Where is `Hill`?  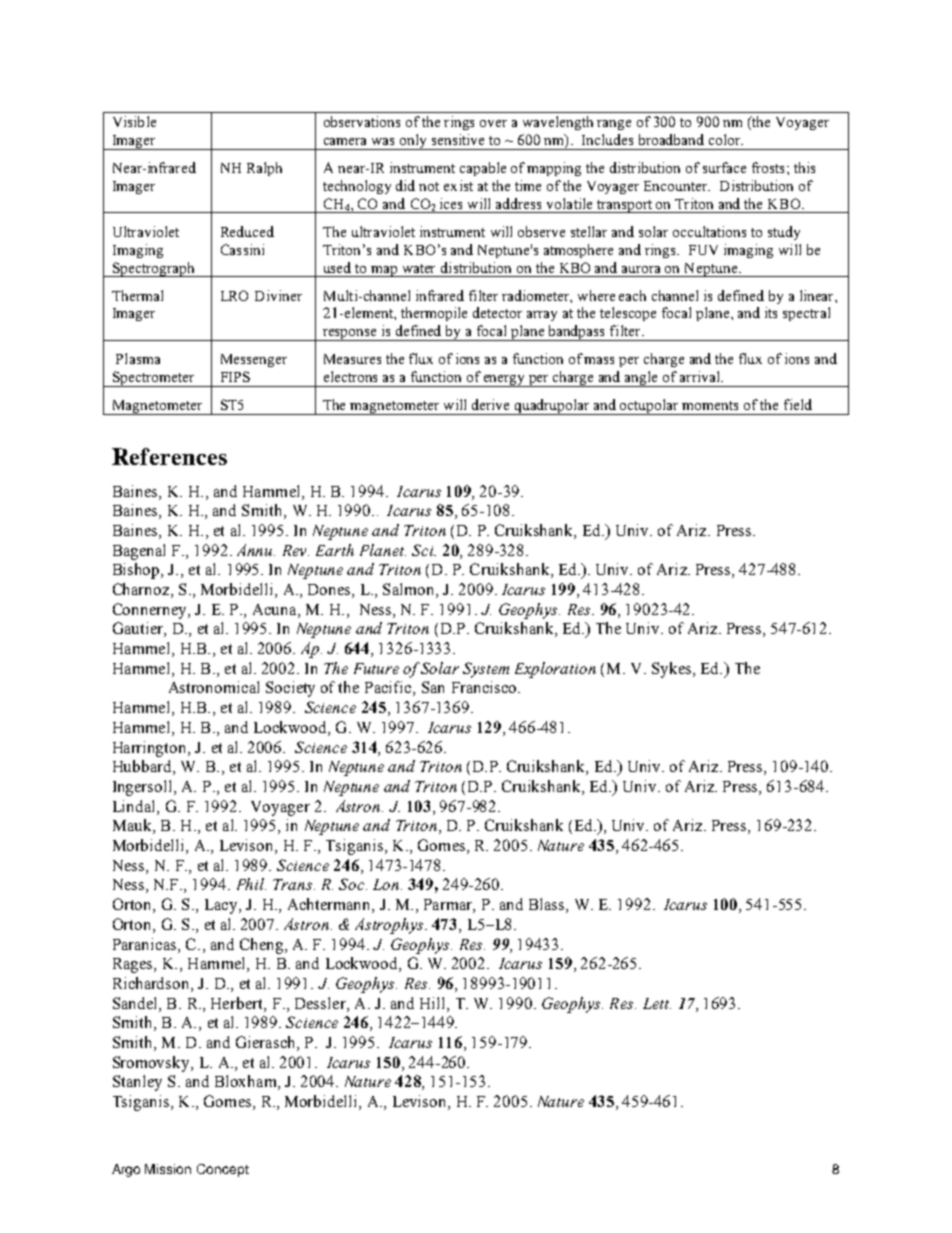
Hill is located at coordinates (434, 1003).
